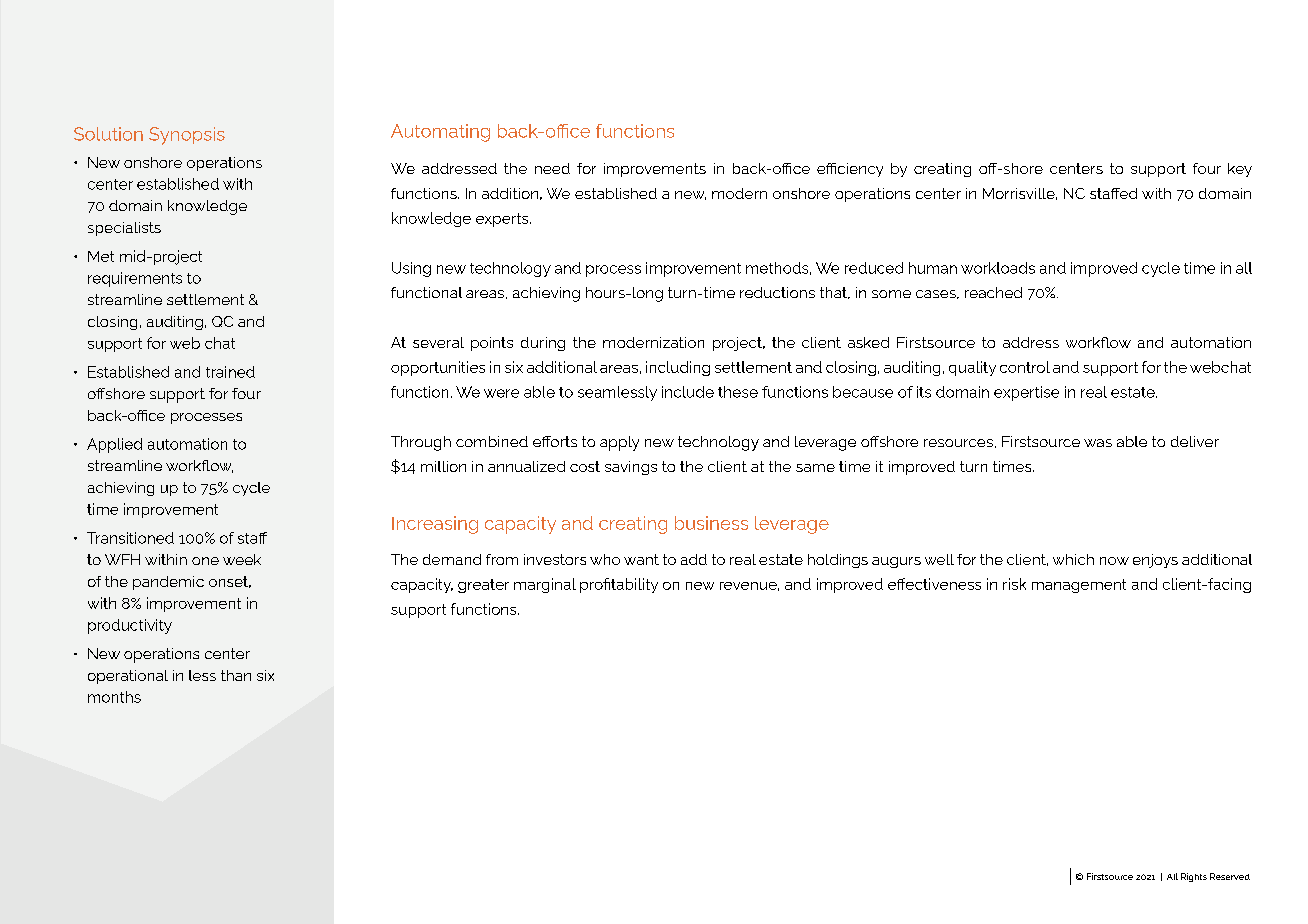 The image size is (1308, 924). What do you see at coordinates (1073, 559) in the screenshot?
I see `which` at bounding box center [1073, 559].
